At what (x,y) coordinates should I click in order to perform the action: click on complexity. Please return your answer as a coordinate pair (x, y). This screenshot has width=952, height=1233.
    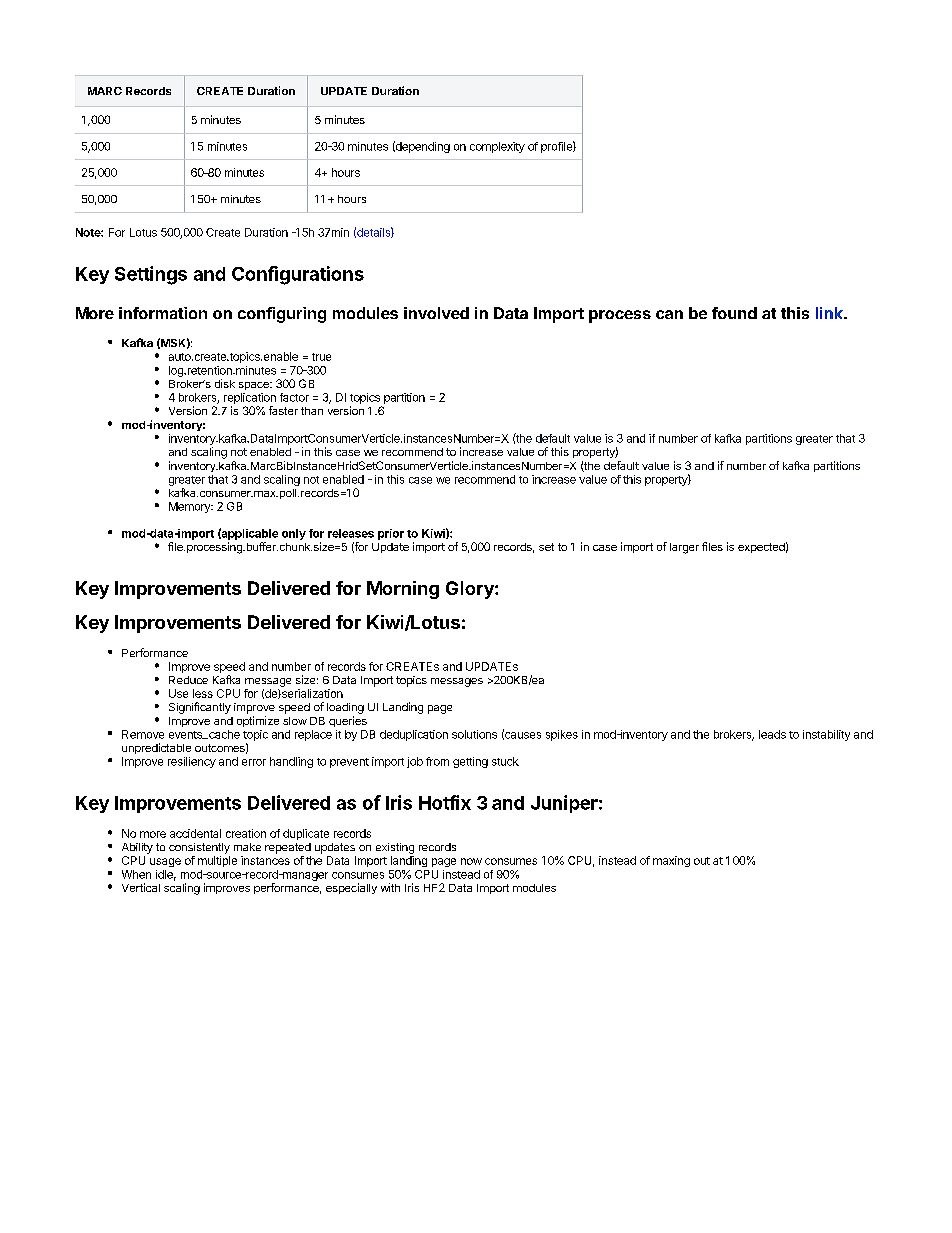
    Looking at the image, I should click on (497, 147).
